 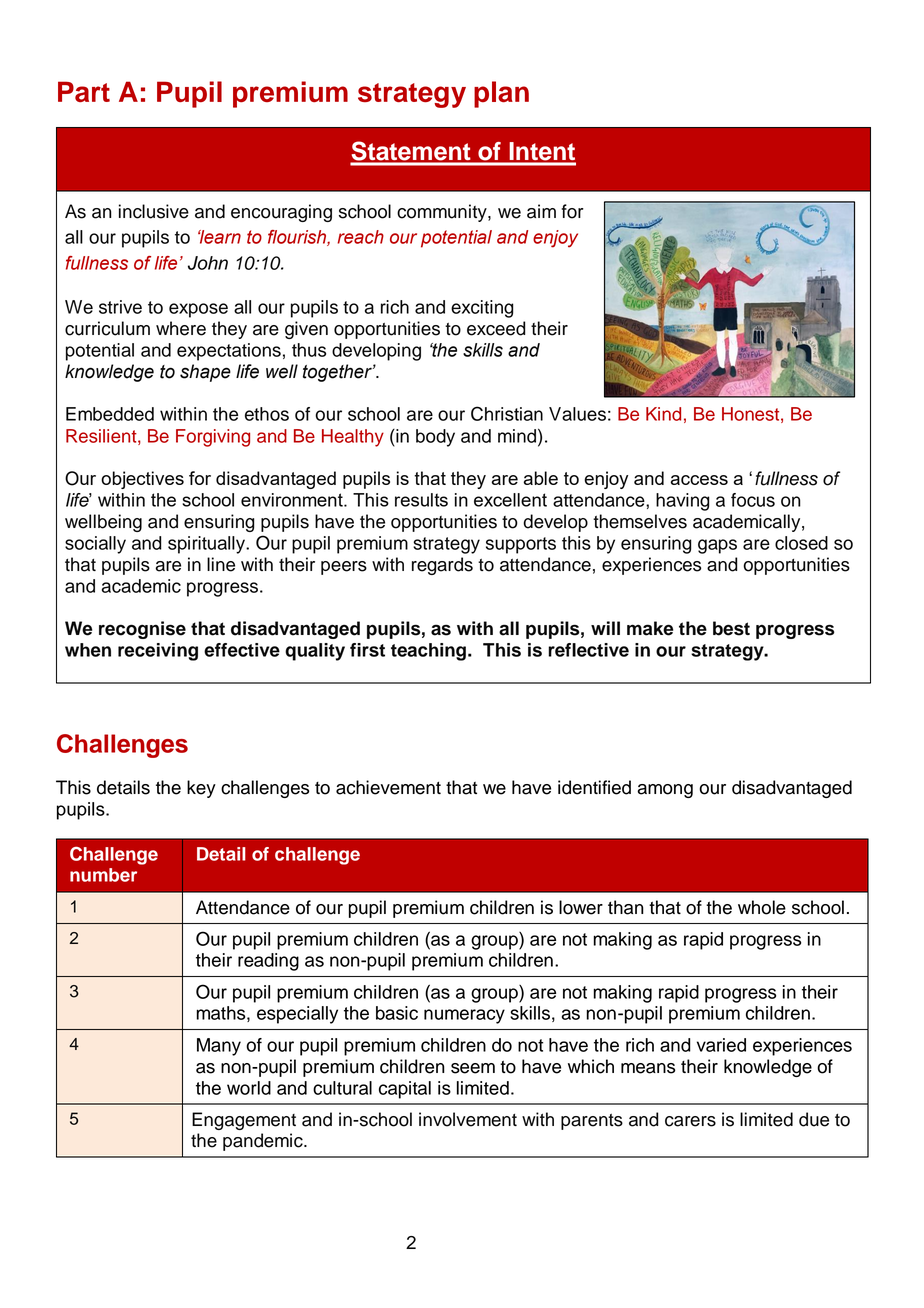 What do you see at coordinates (496, 328) in the screenshot?
I see `exceed` at bounding box center [496, 328].
